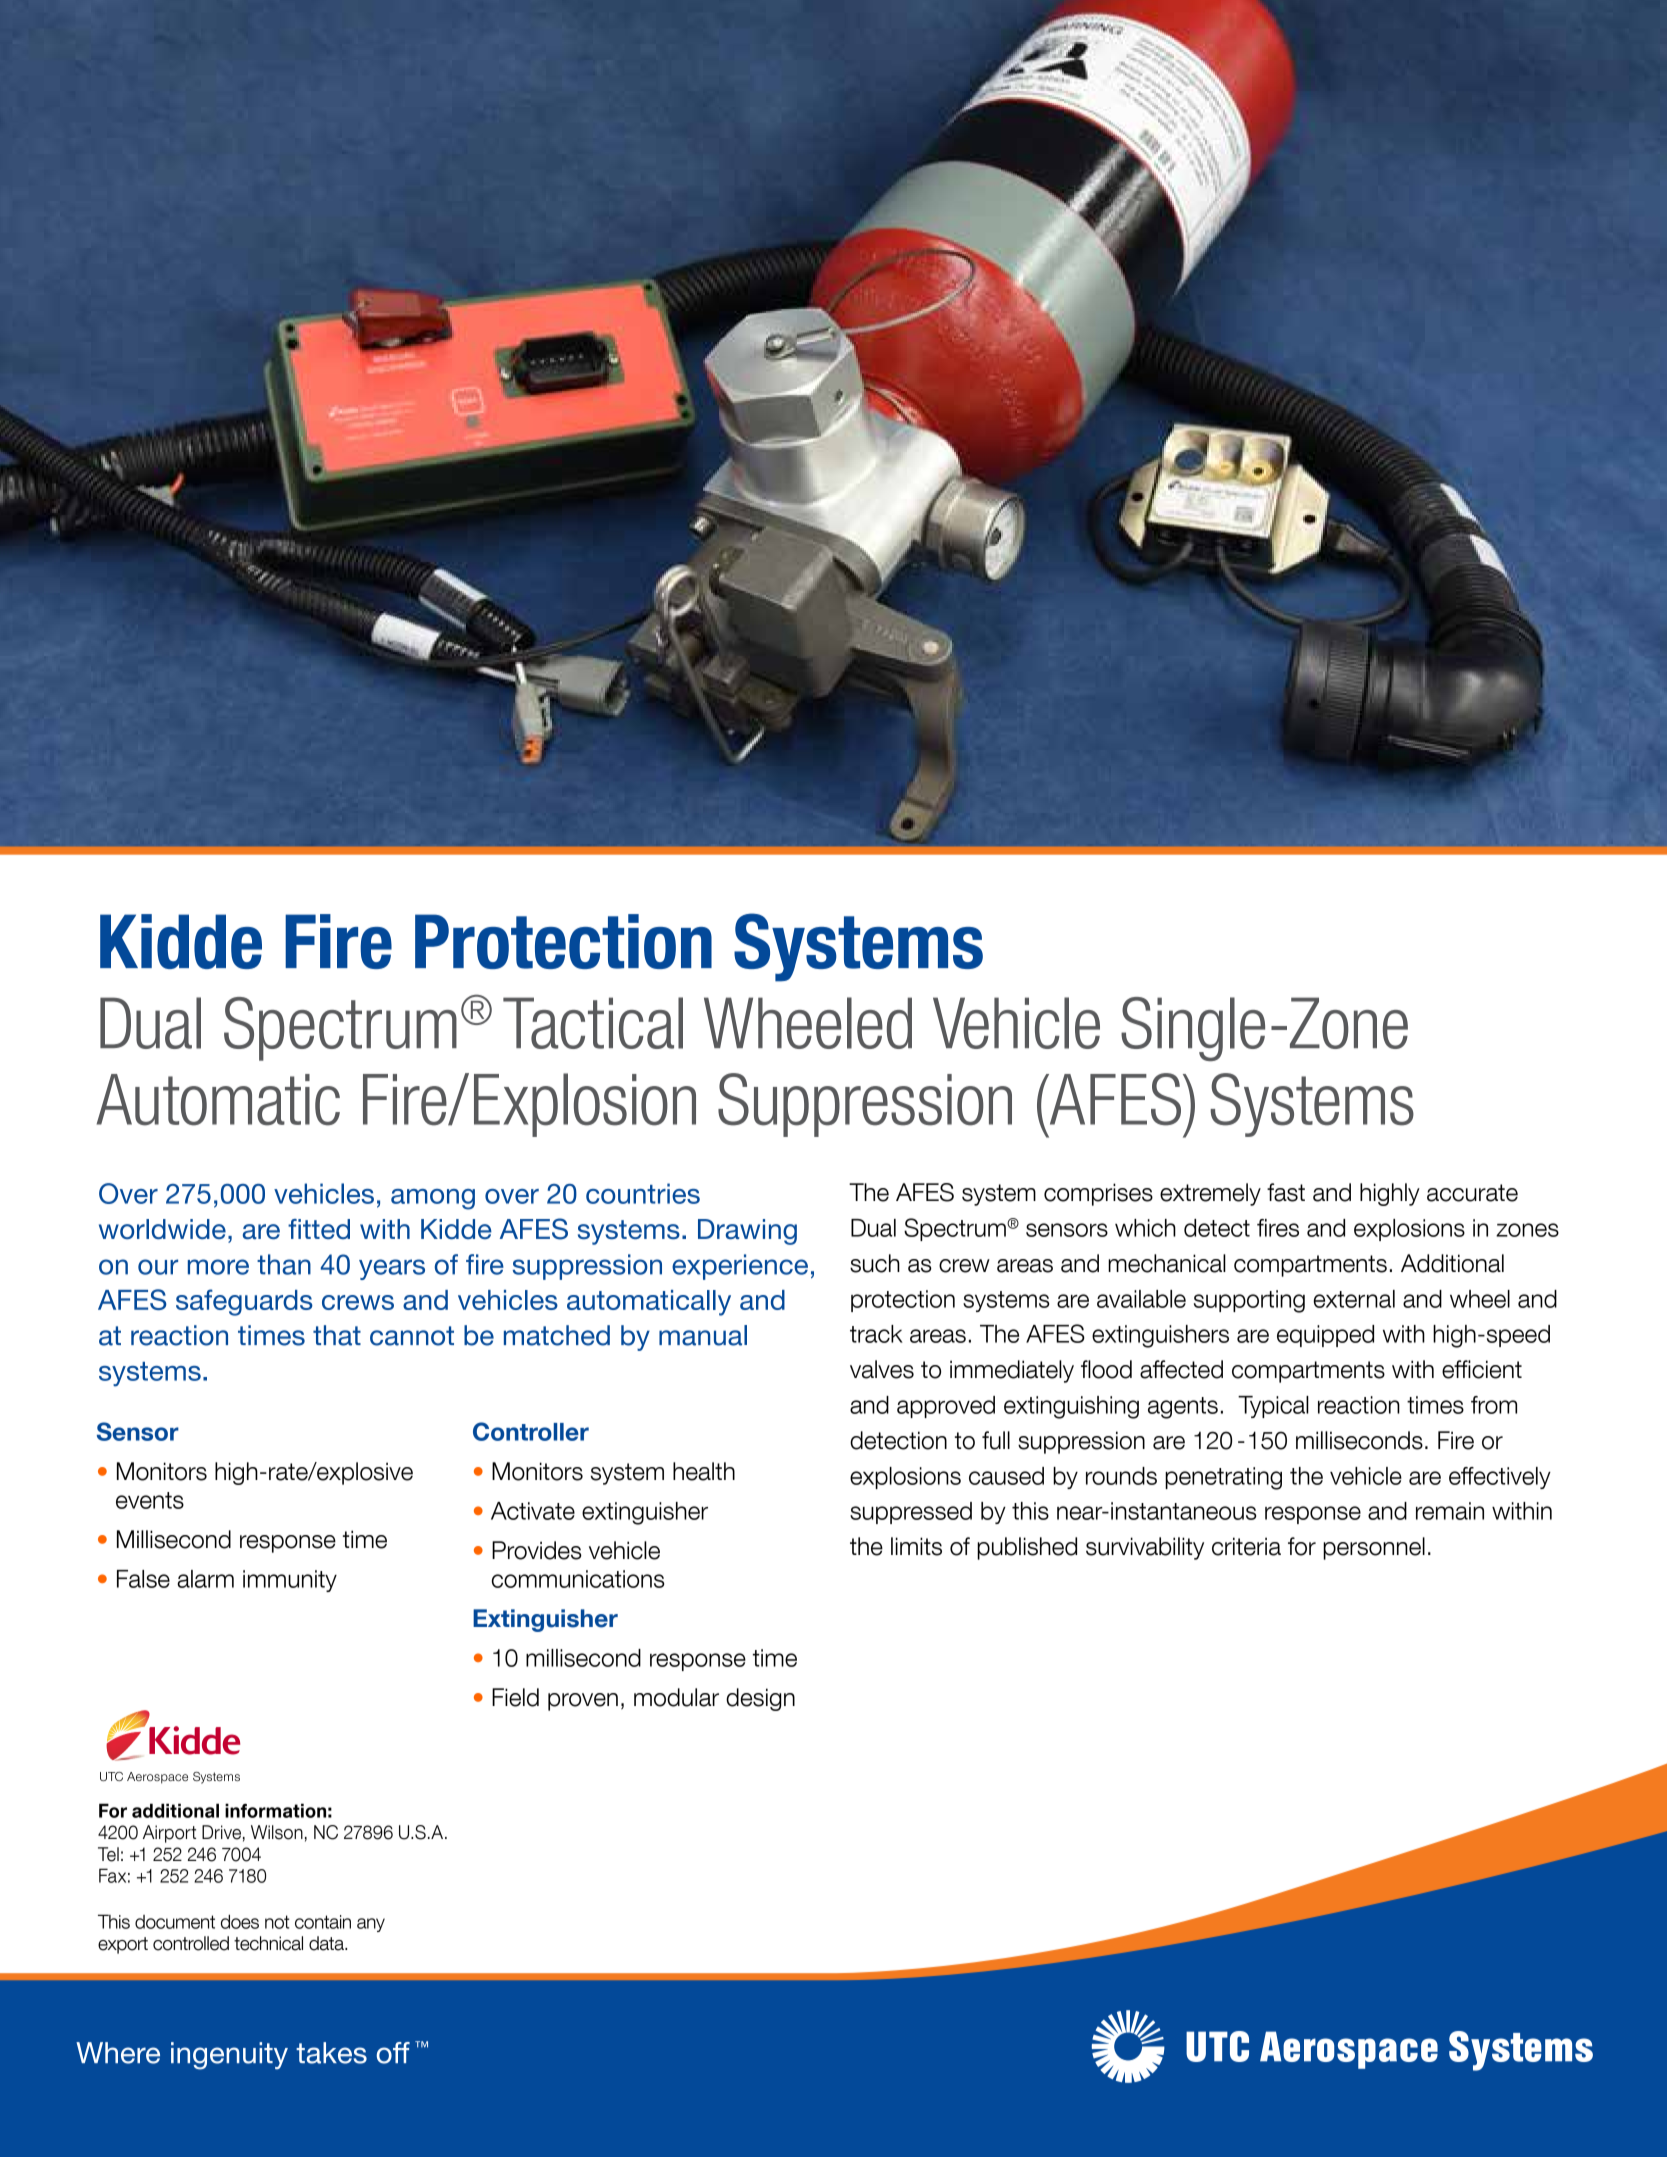 The image size is (1667, 2157). I want to click on fast, so click(1286, 1192).
